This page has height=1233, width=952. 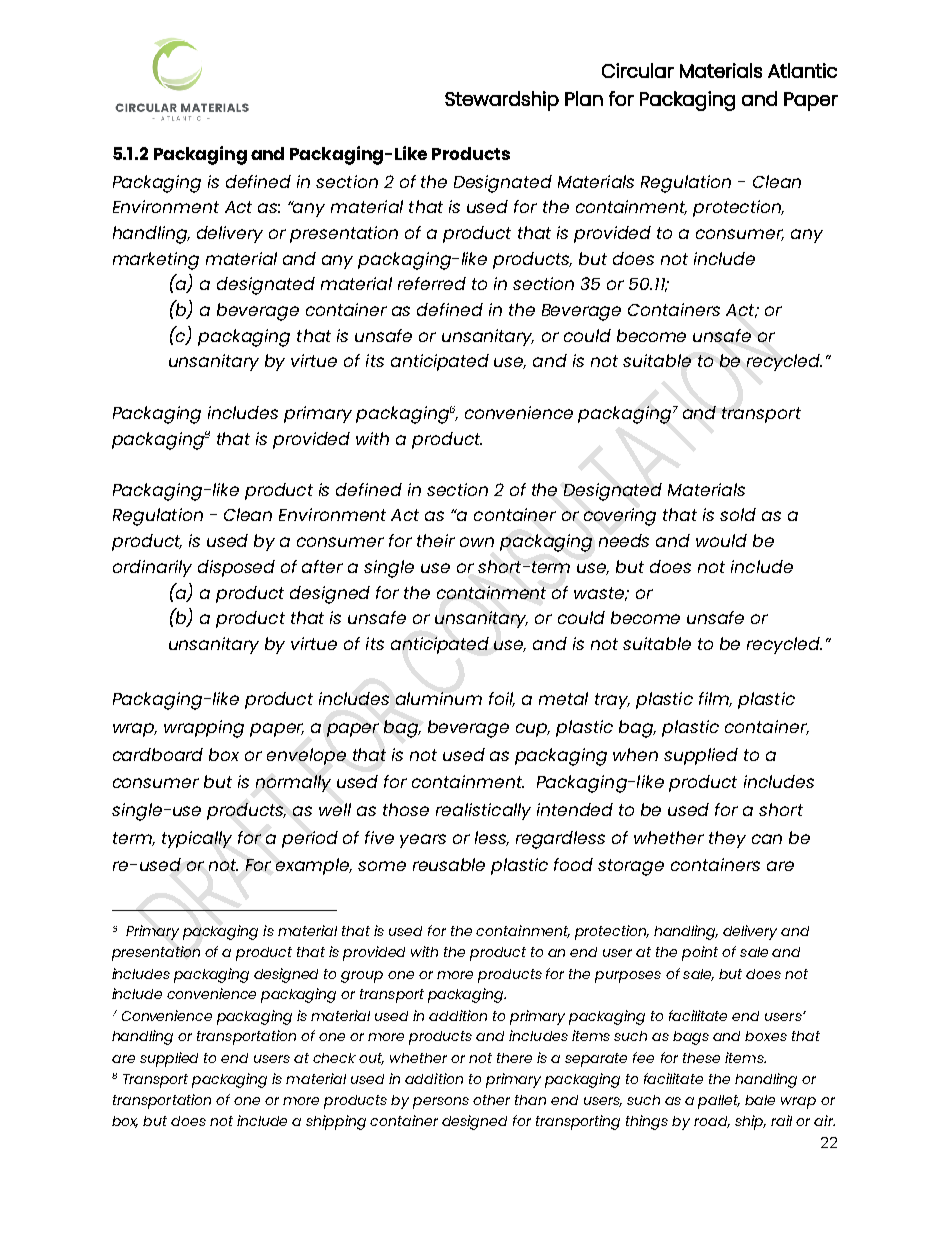 I want to click on marketing, so click(x=156, y=261).
